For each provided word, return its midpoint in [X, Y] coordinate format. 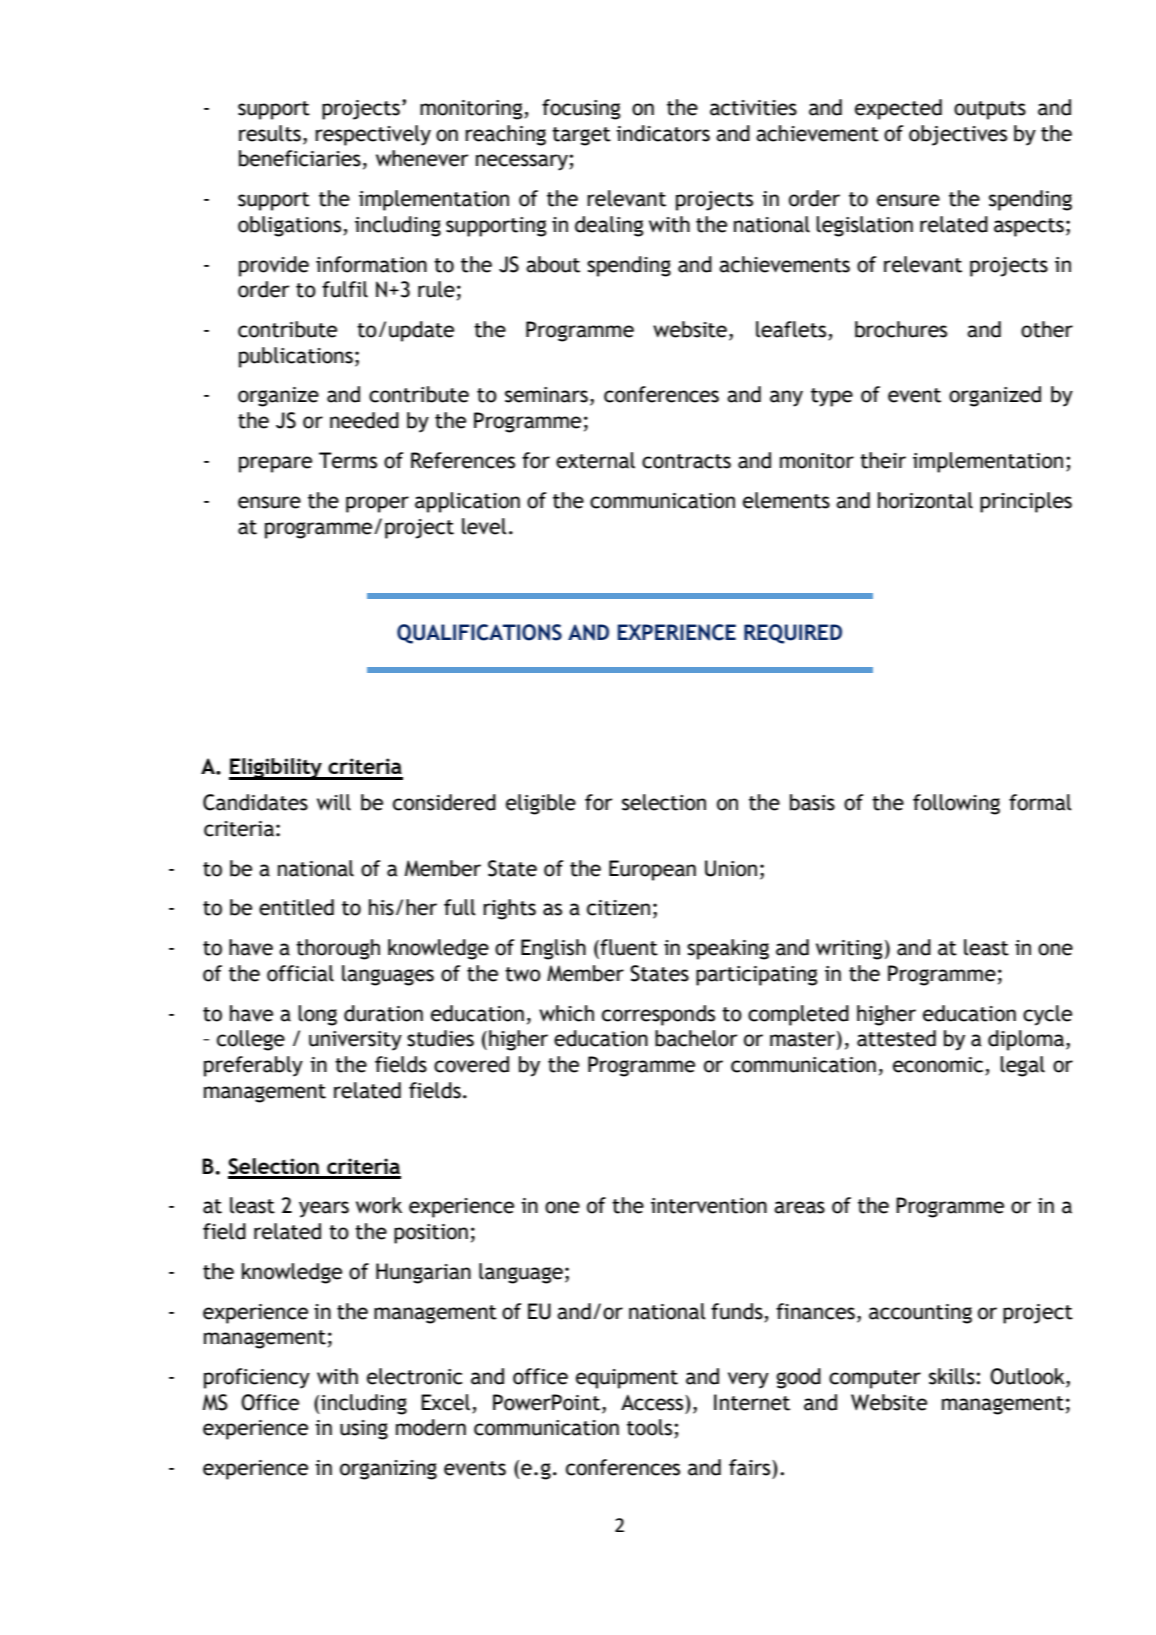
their [883, 460]
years [324, 1209]
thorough [338, 949]
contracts [686, 461]
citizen [618, 908]
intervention [709, 1206]
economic [939, 1066]
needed [364, 420]
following [956, 804]
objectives [958, 135]
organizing [388, 1470]
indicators [663, 133]
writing [849, 950]
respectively [373, 135]
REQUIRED [793, 634]
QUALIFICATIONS [479, 634]
